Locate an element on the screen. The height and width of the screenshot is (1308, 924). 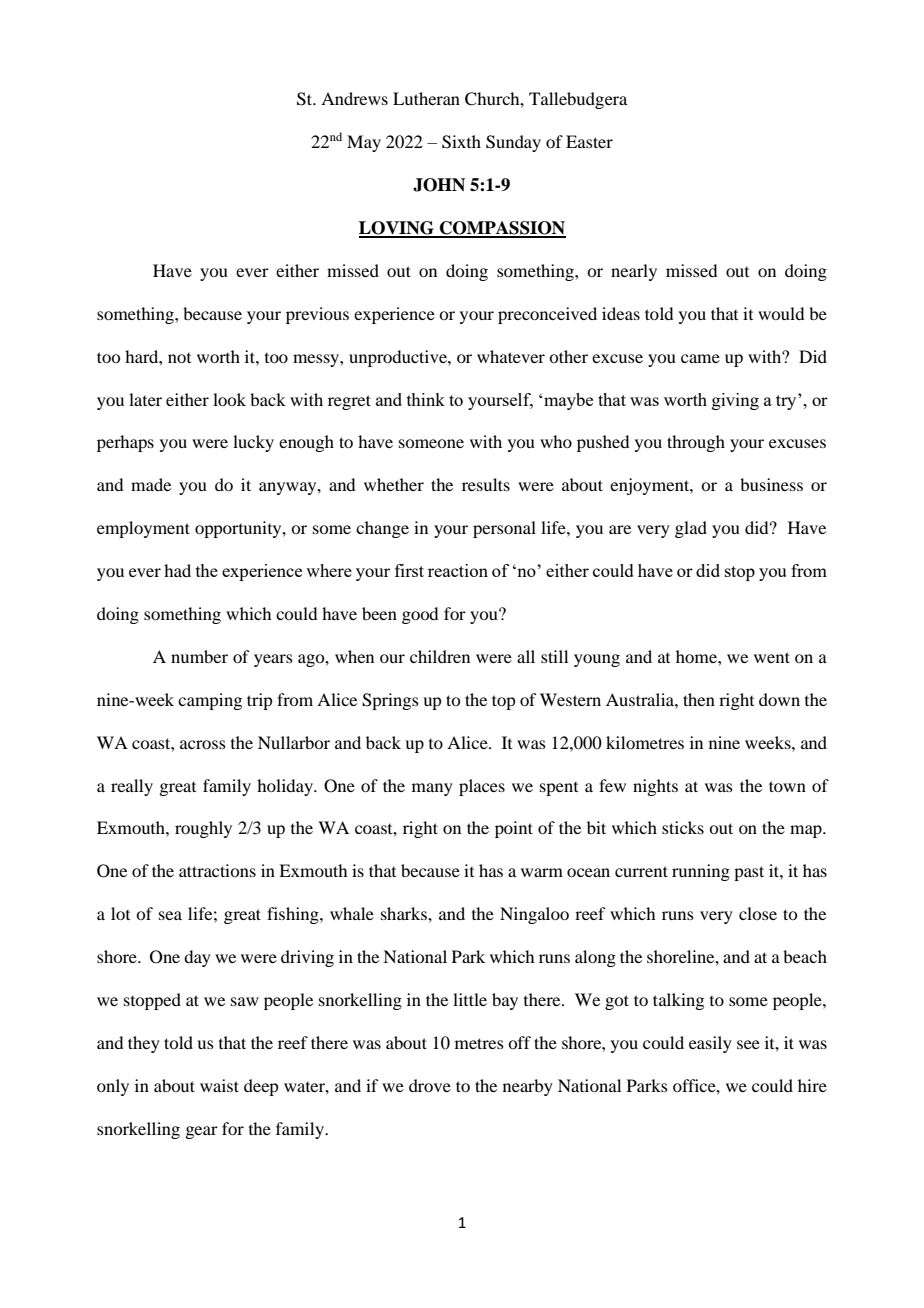
Easter is located at coordinates (589, 141).
